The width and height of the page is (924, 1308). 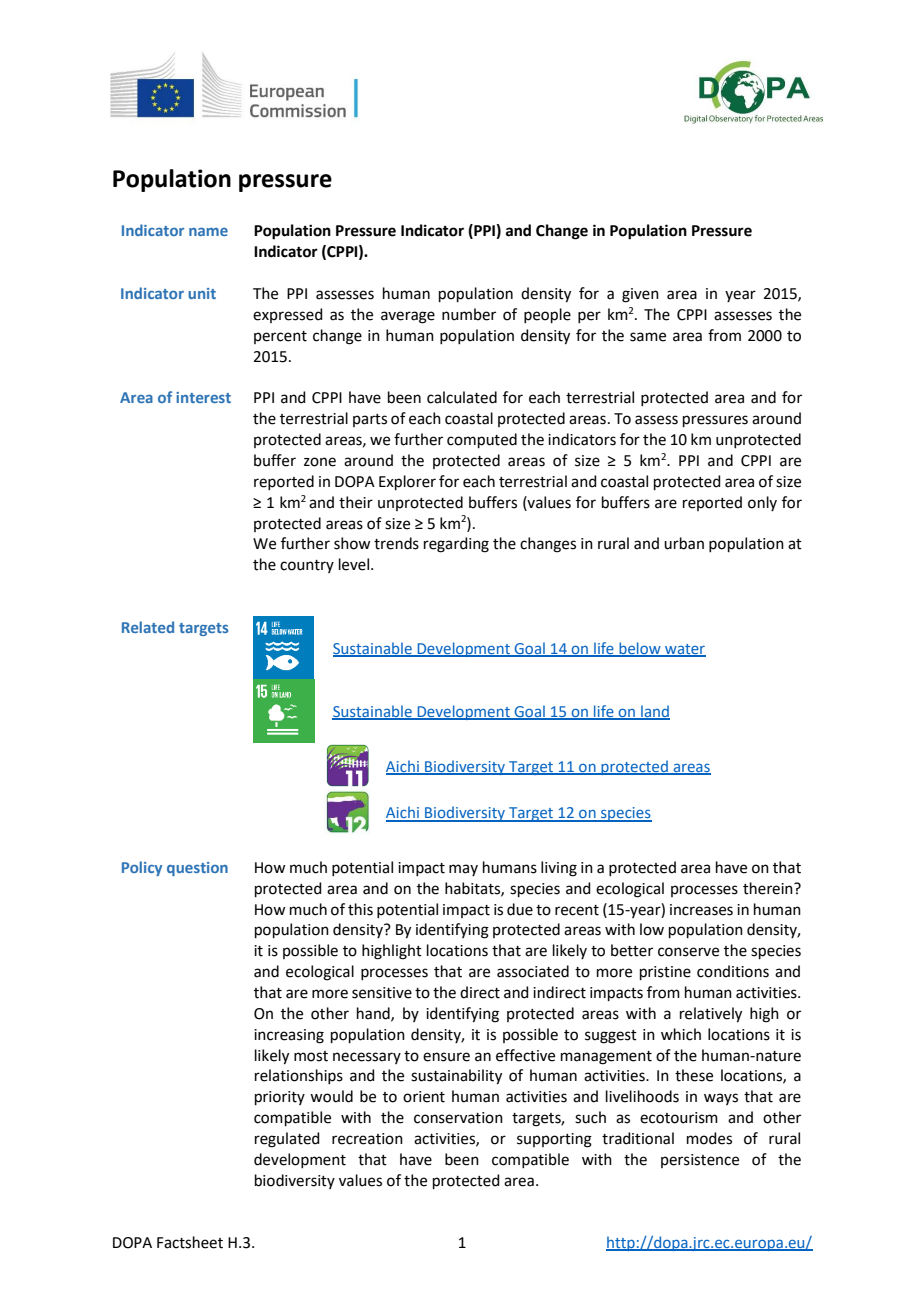 What do you see at coordinates (654, 712) in the page?
I see `land` at bounding box center [654, 712].
